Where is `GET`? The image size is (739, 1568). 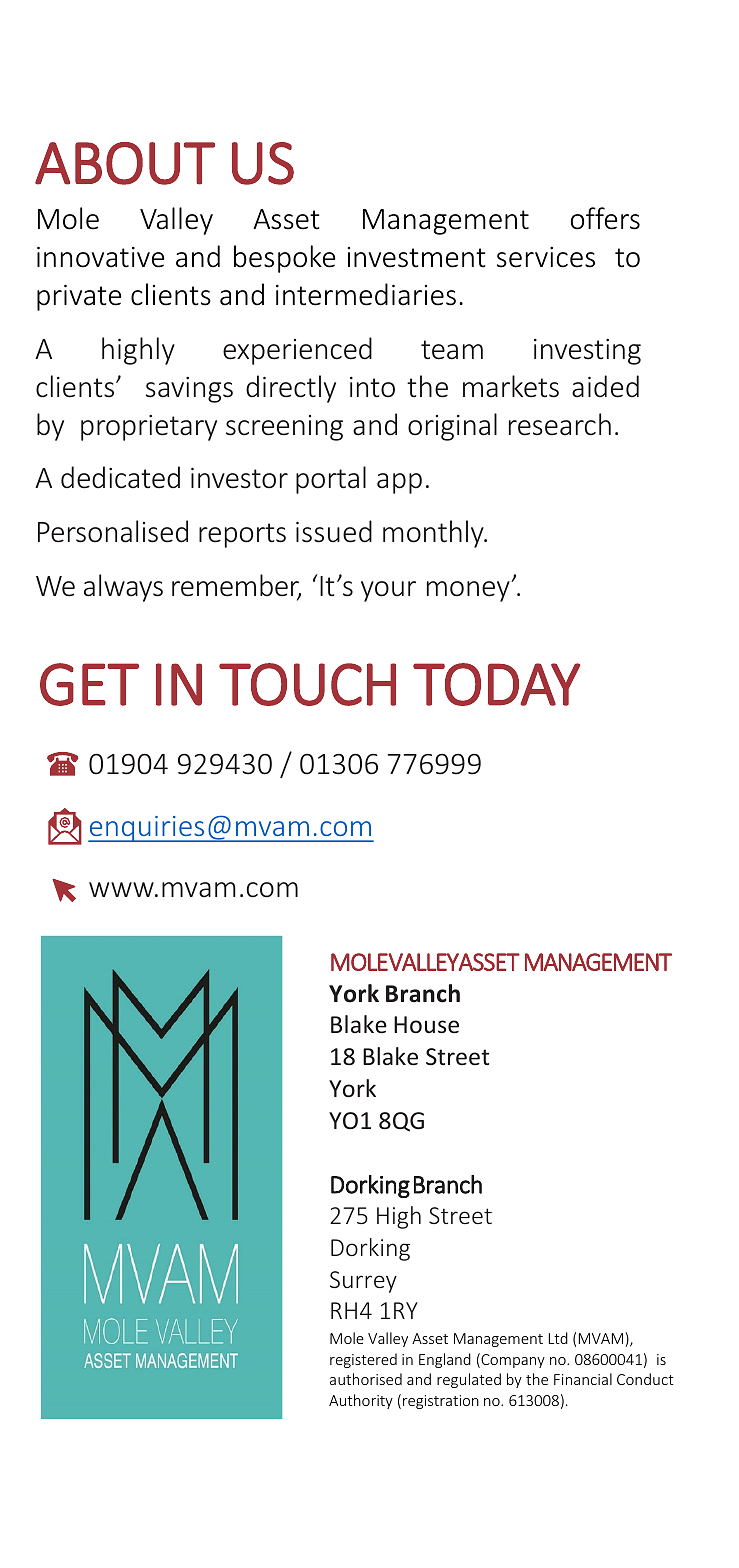
GET is located at coordinates (89, 684).
